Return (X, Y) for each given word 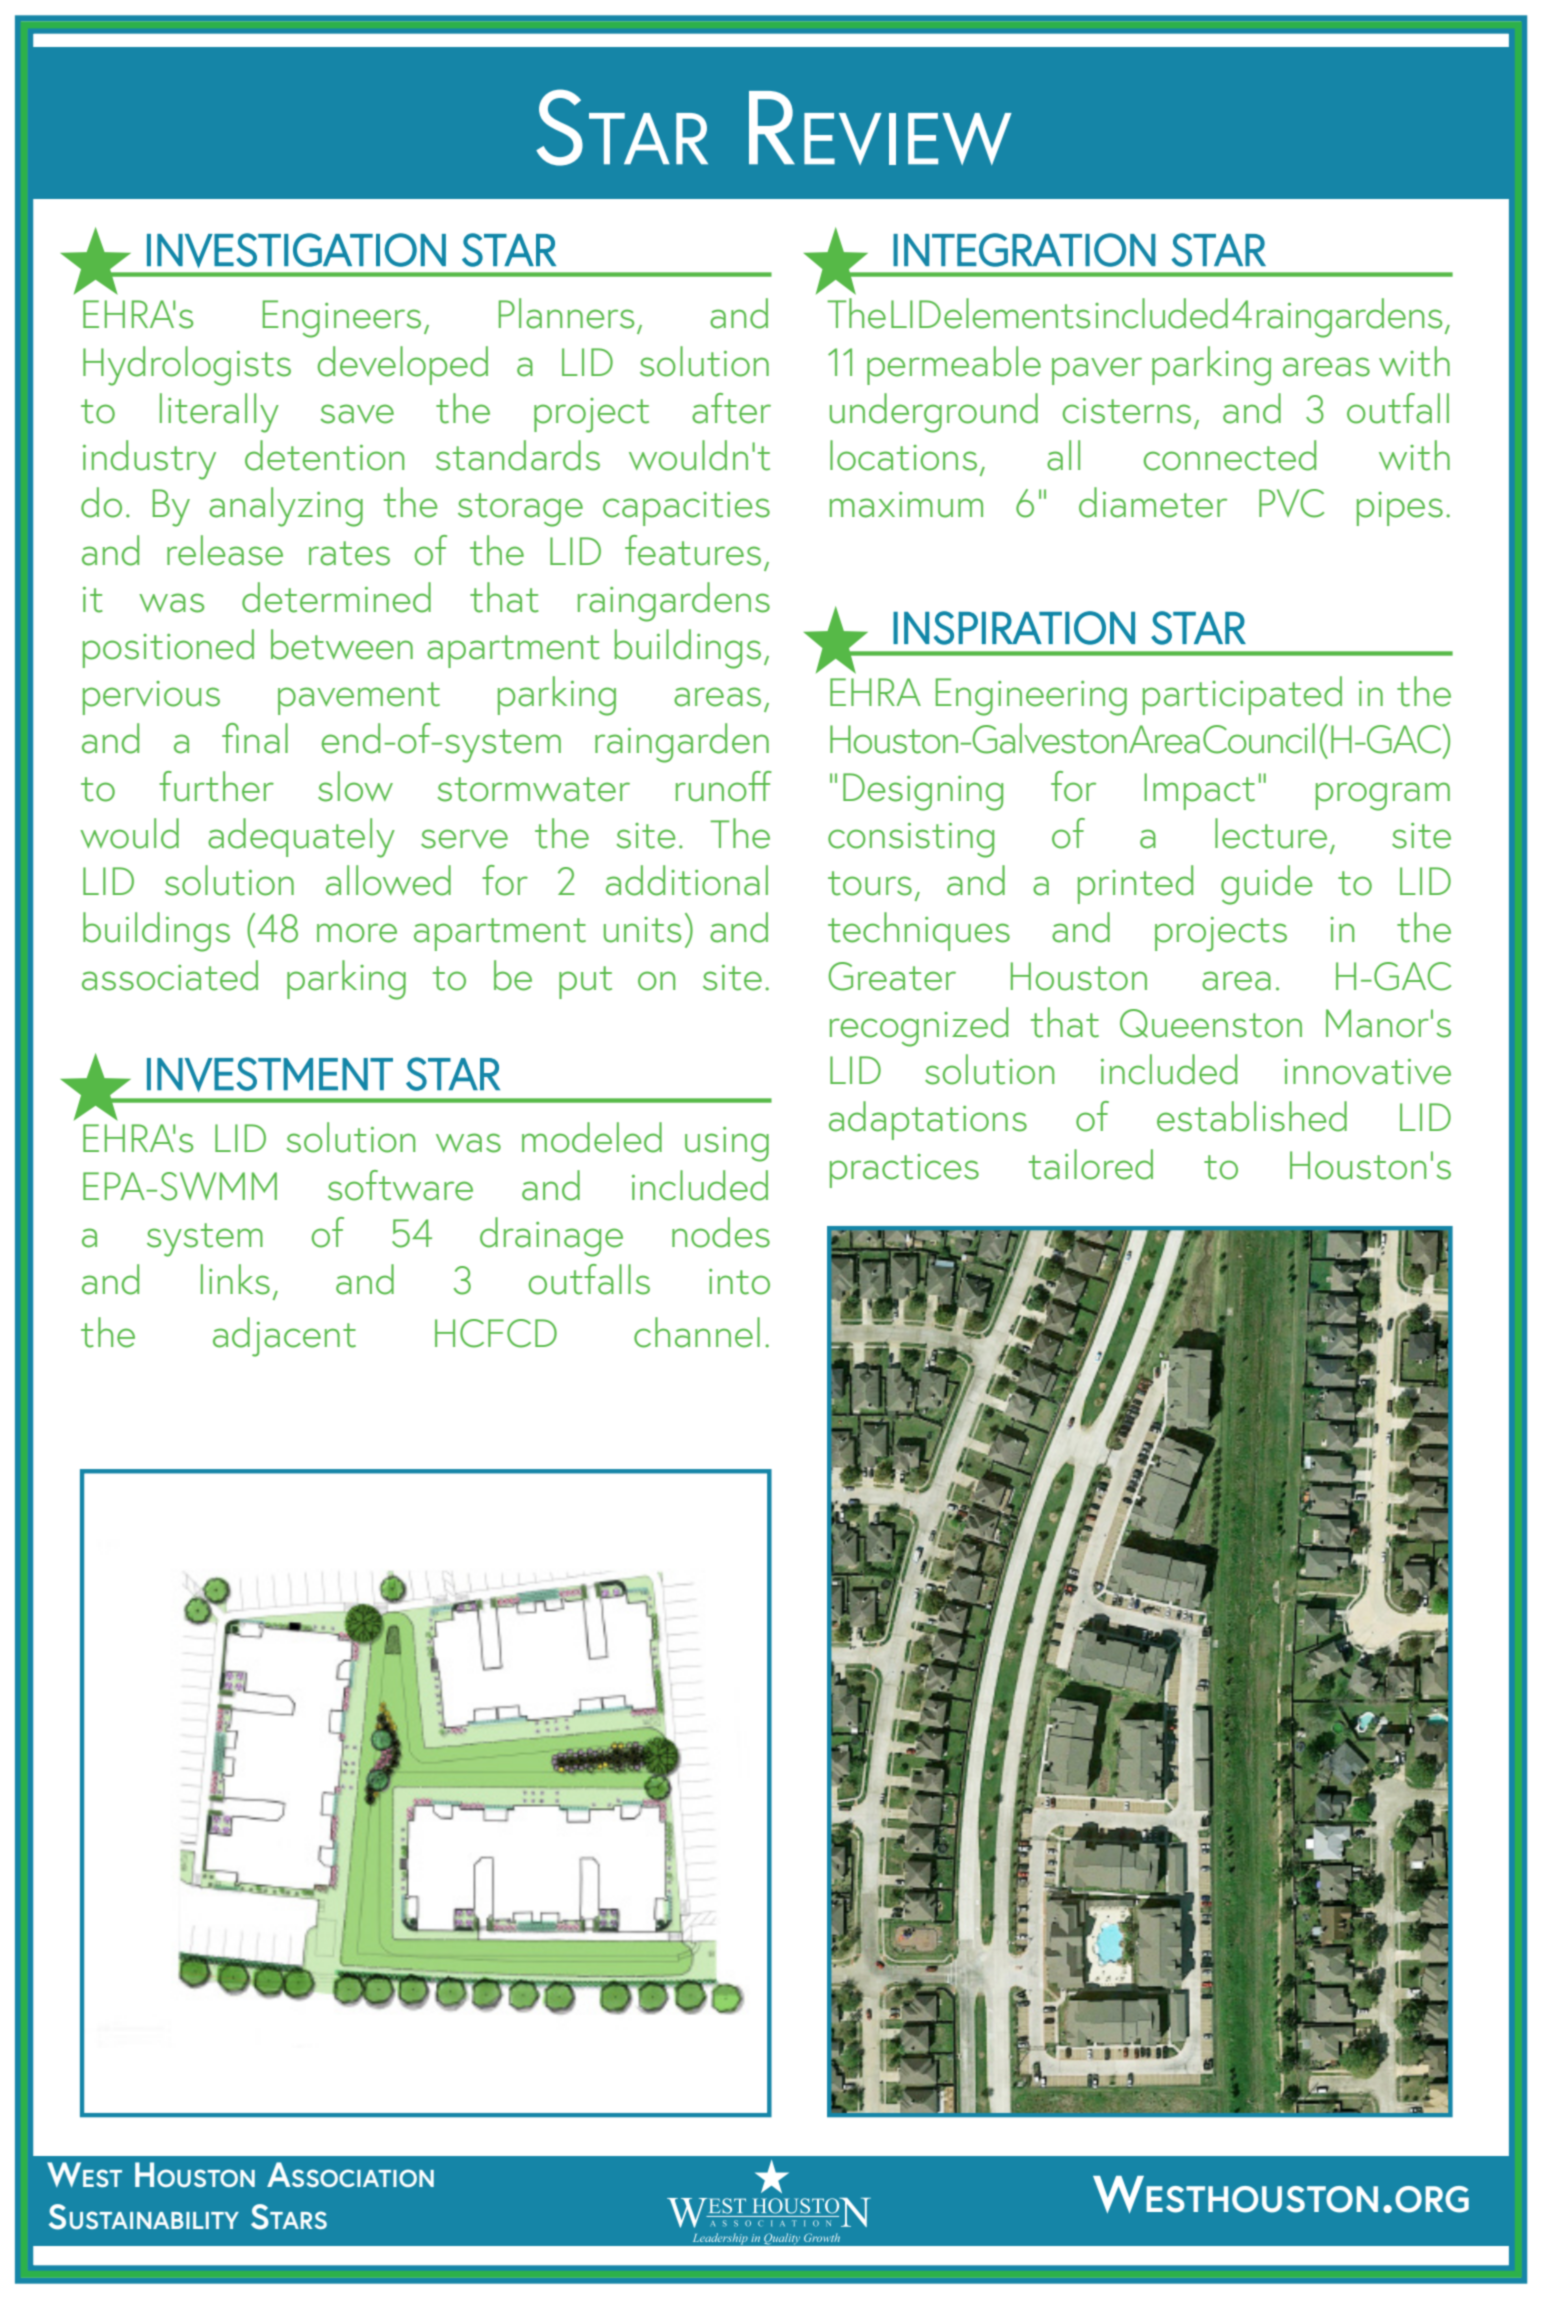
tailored (1091, 1164)
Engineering (1031, 697)
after (731, 408)
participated (1242, 695)
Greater (892, 976)
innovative (1367, 1072)
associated (170, 975)
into (739, 1282)
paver (1097, 371)
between (342, 644)
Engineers (342, 319)
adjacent (284, 1337)
